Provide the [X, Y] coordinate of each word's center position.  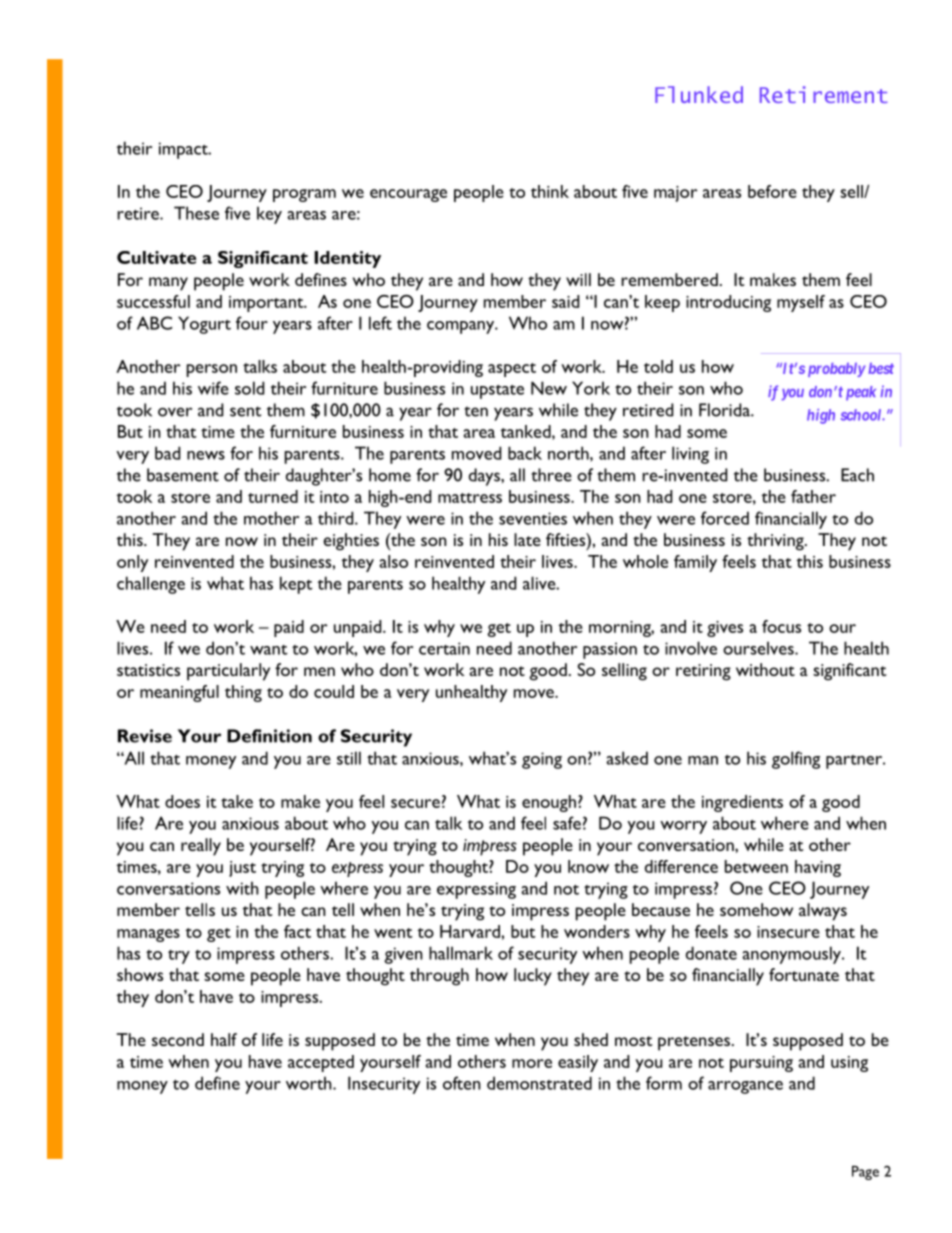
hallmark [461, 953]
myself [801, 303]
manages [148, 935]
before [772, 191]
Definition [269, 736]
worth [310, 1083]
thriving [776, 542]
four [252, 323]
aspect [512, 370]
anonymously [792, 955]
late [527, 539]
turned [273, 496]
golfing [796, 760]
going [542, 760]
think [550, 191]
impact [184, 150]
